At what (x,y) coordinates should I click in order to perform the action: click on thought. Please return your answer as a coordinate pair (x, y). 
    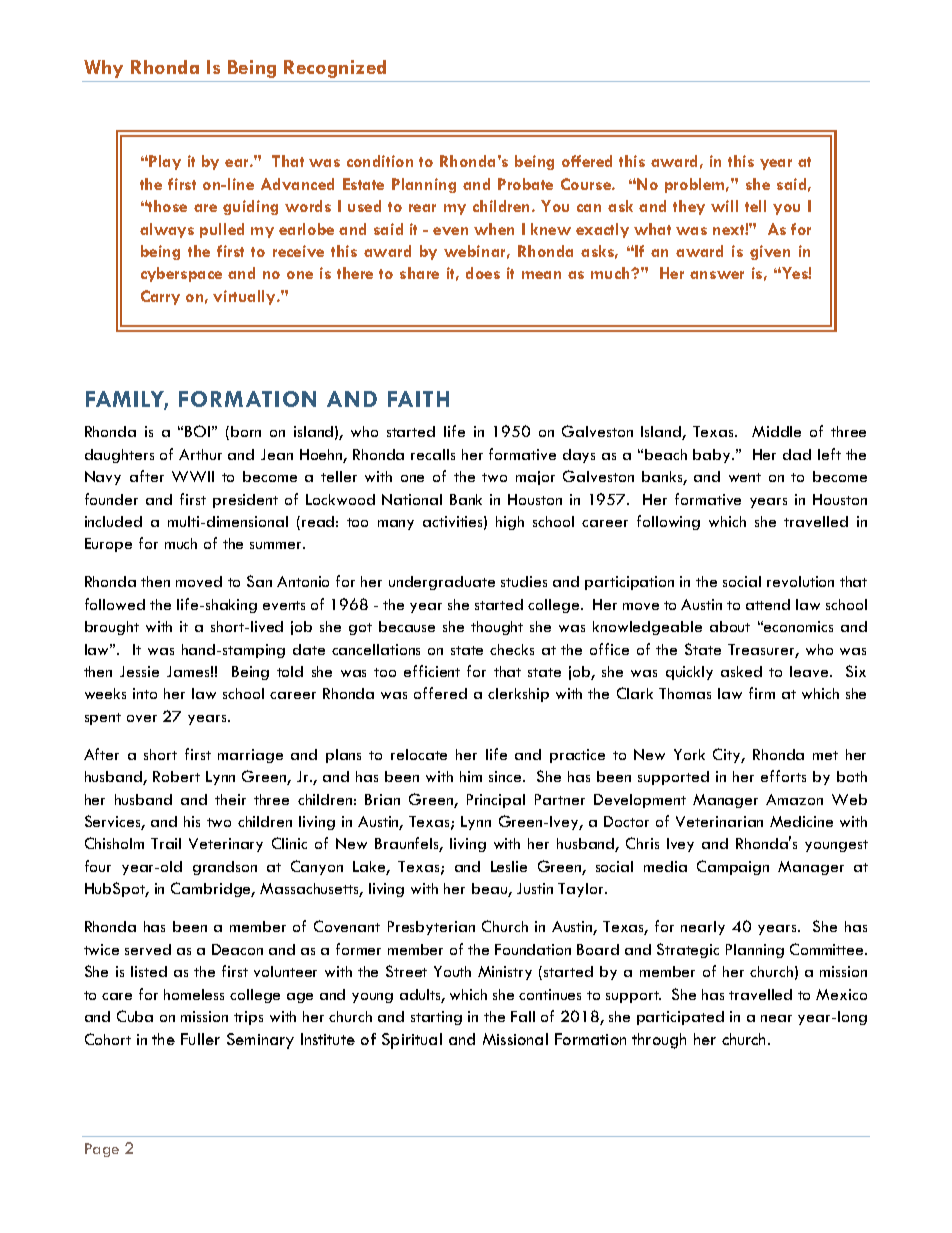
    Looking at the image, I should click on (497, 628).
